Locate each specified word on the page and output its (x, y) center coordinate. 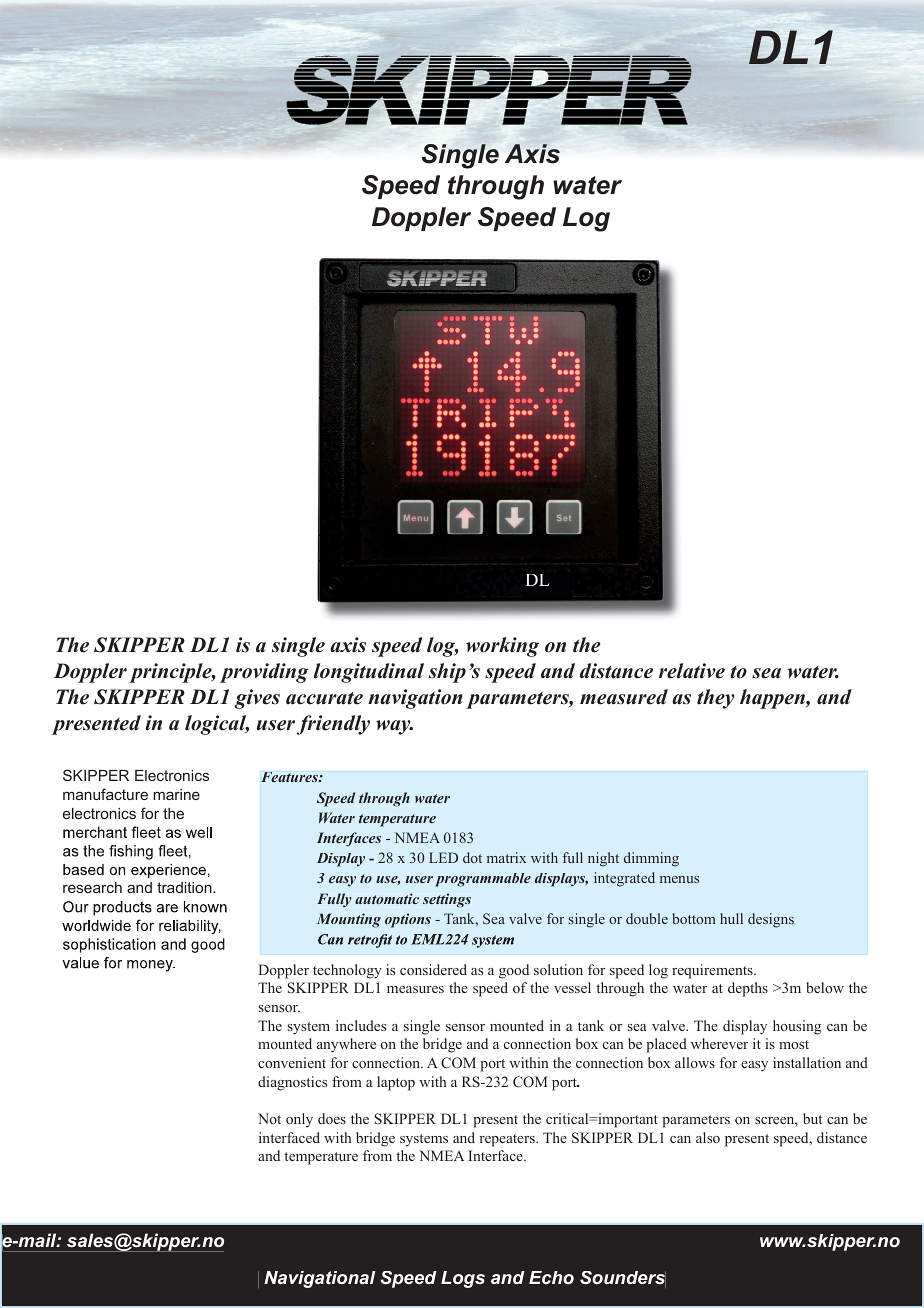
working (502, 647)
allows (695, 1062)
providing (264, 673)
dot (472, 857)
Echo (551, 1277)
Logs (463, 1279)
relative (692, 671)
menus (679, 879)
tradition (185, 887)
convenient (292, 1062)
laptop (396, 1083)
